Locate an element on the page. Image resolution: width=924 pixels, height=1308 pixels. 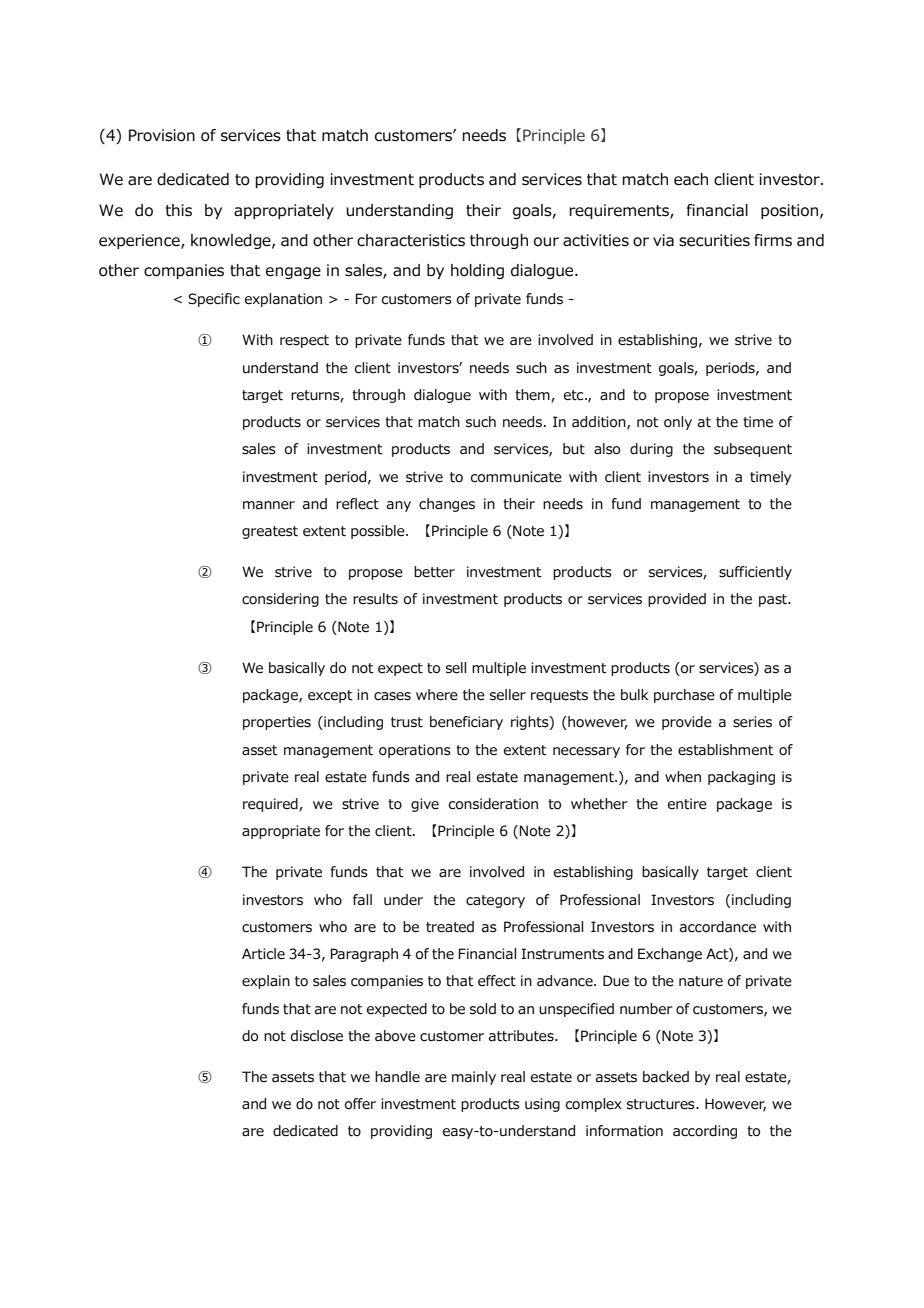
characteristics is located at coordinates (411, 240).
